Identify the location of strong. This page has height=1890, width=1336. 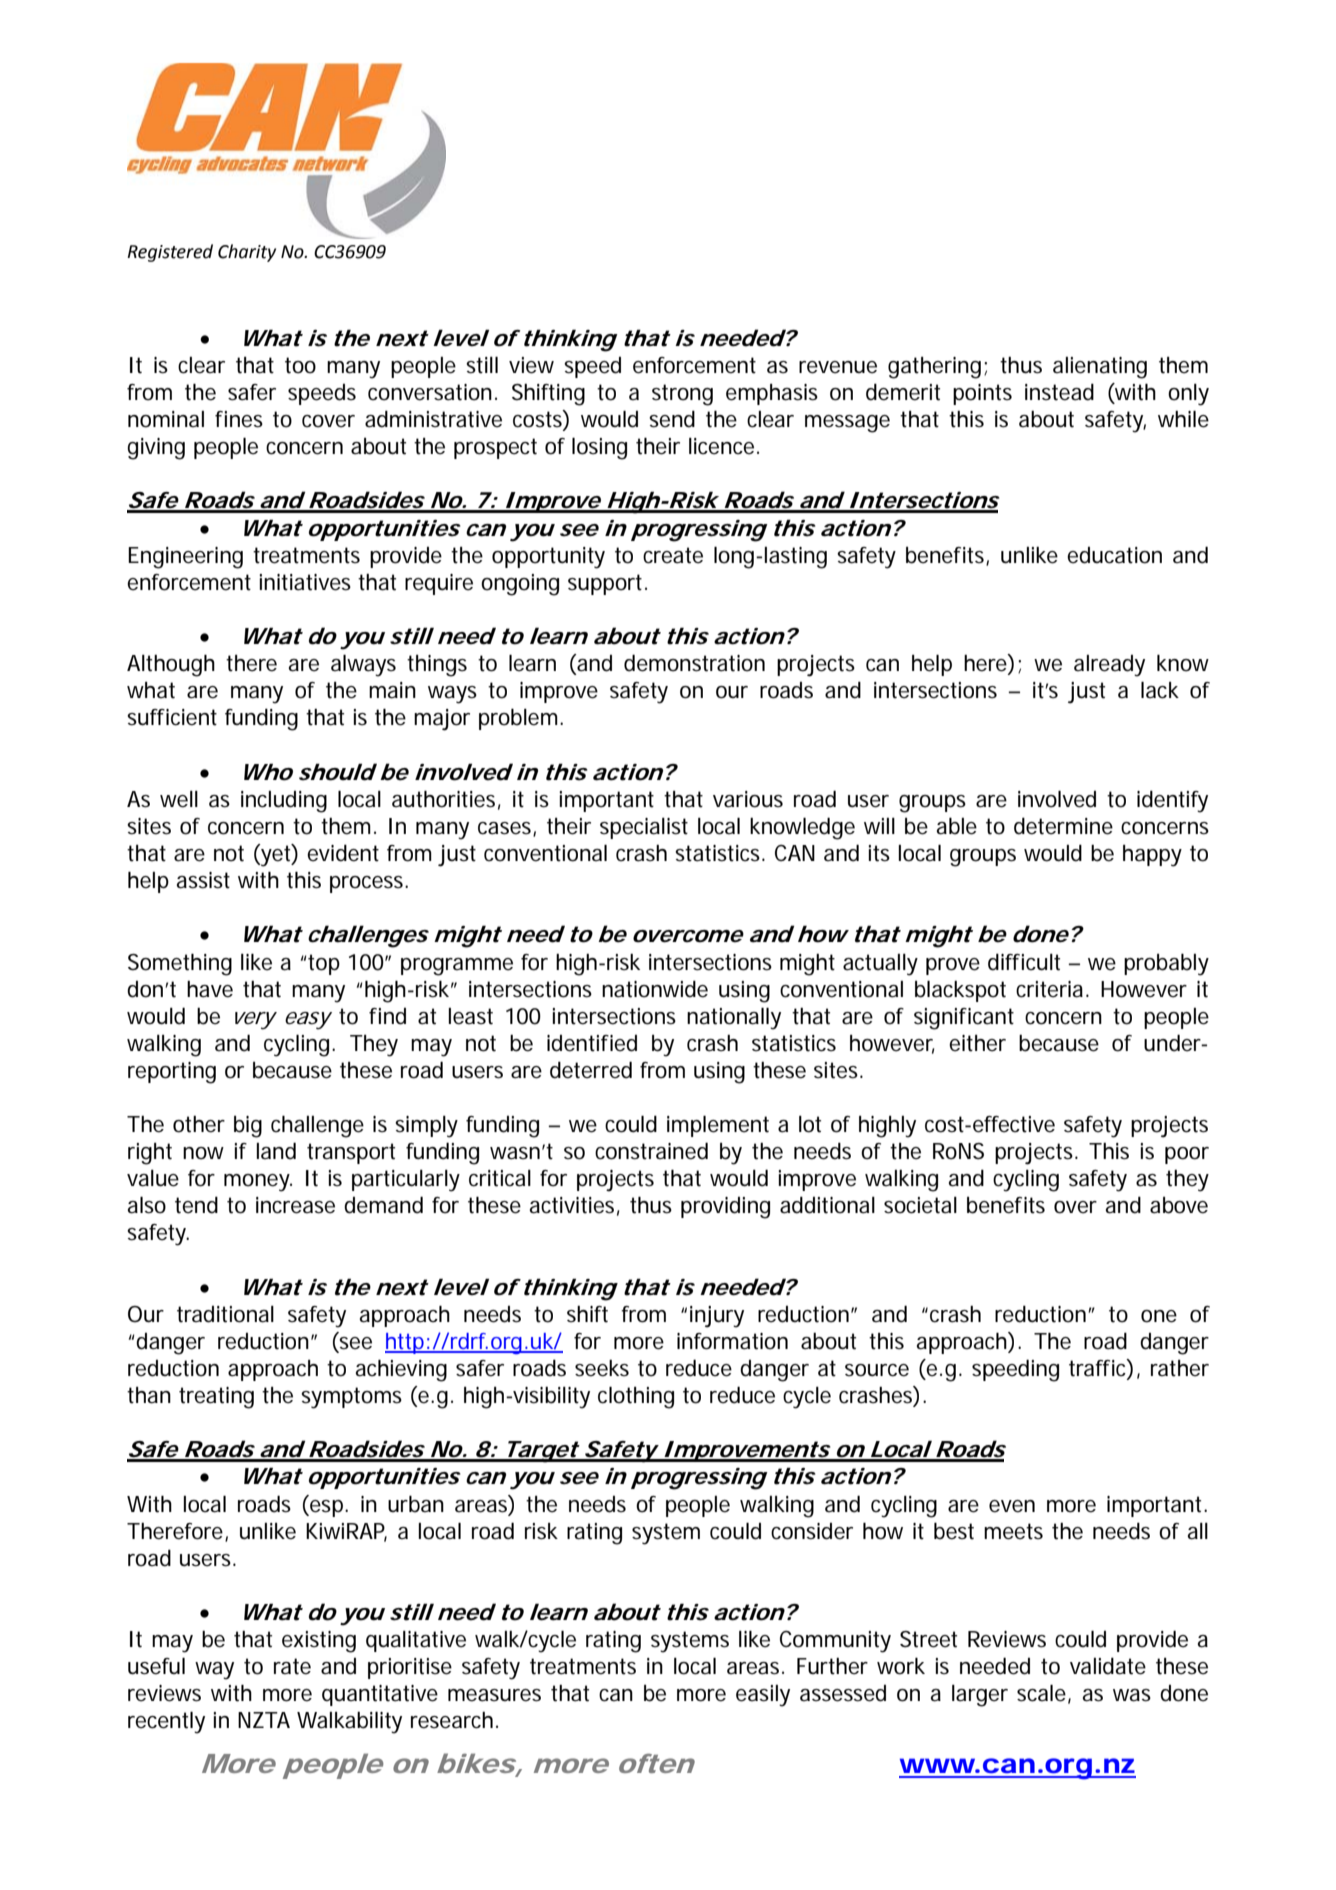
(682, 395).
